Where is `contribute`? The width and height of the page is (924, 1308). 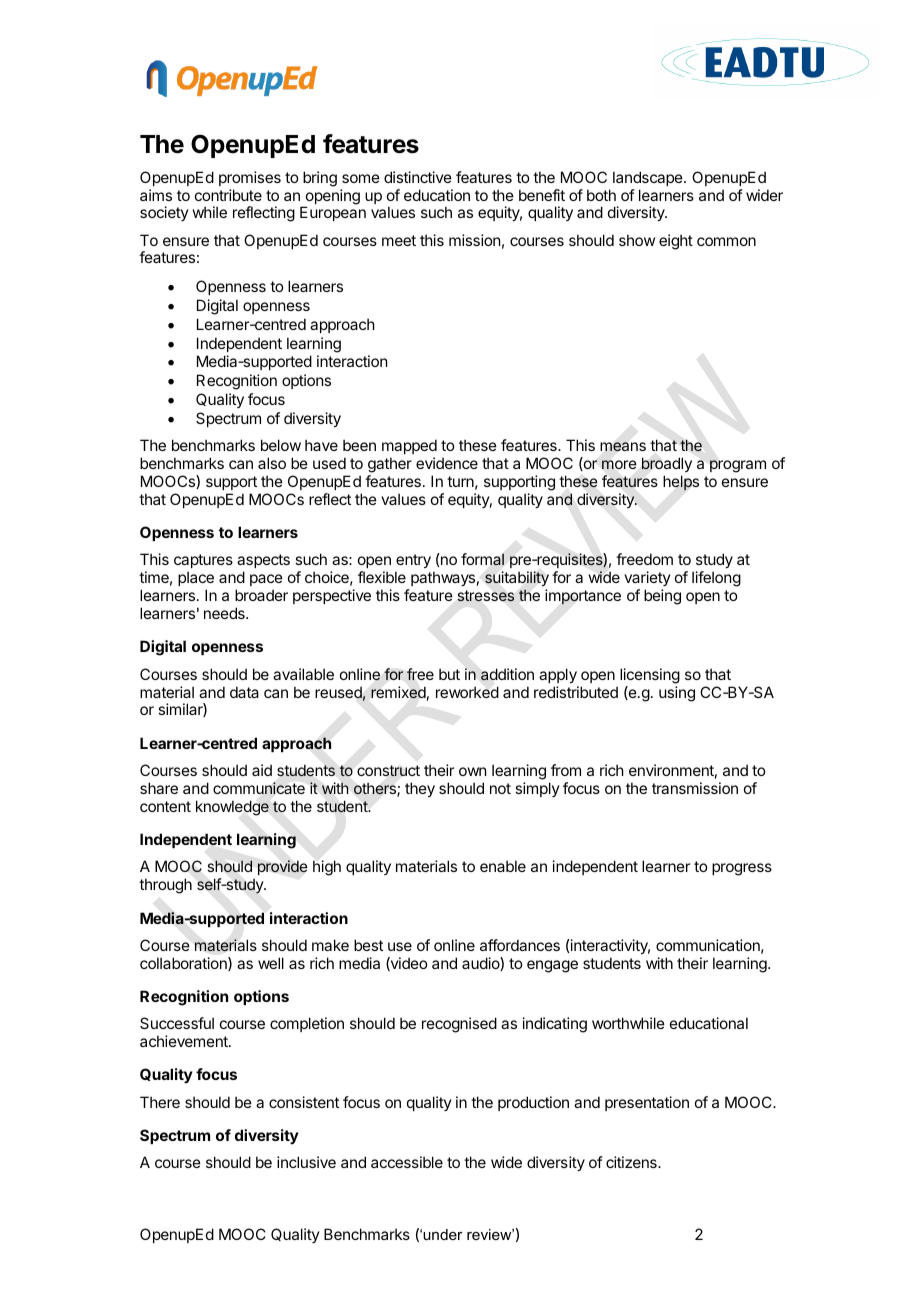 contribute is located at coordinates (228, 195).
